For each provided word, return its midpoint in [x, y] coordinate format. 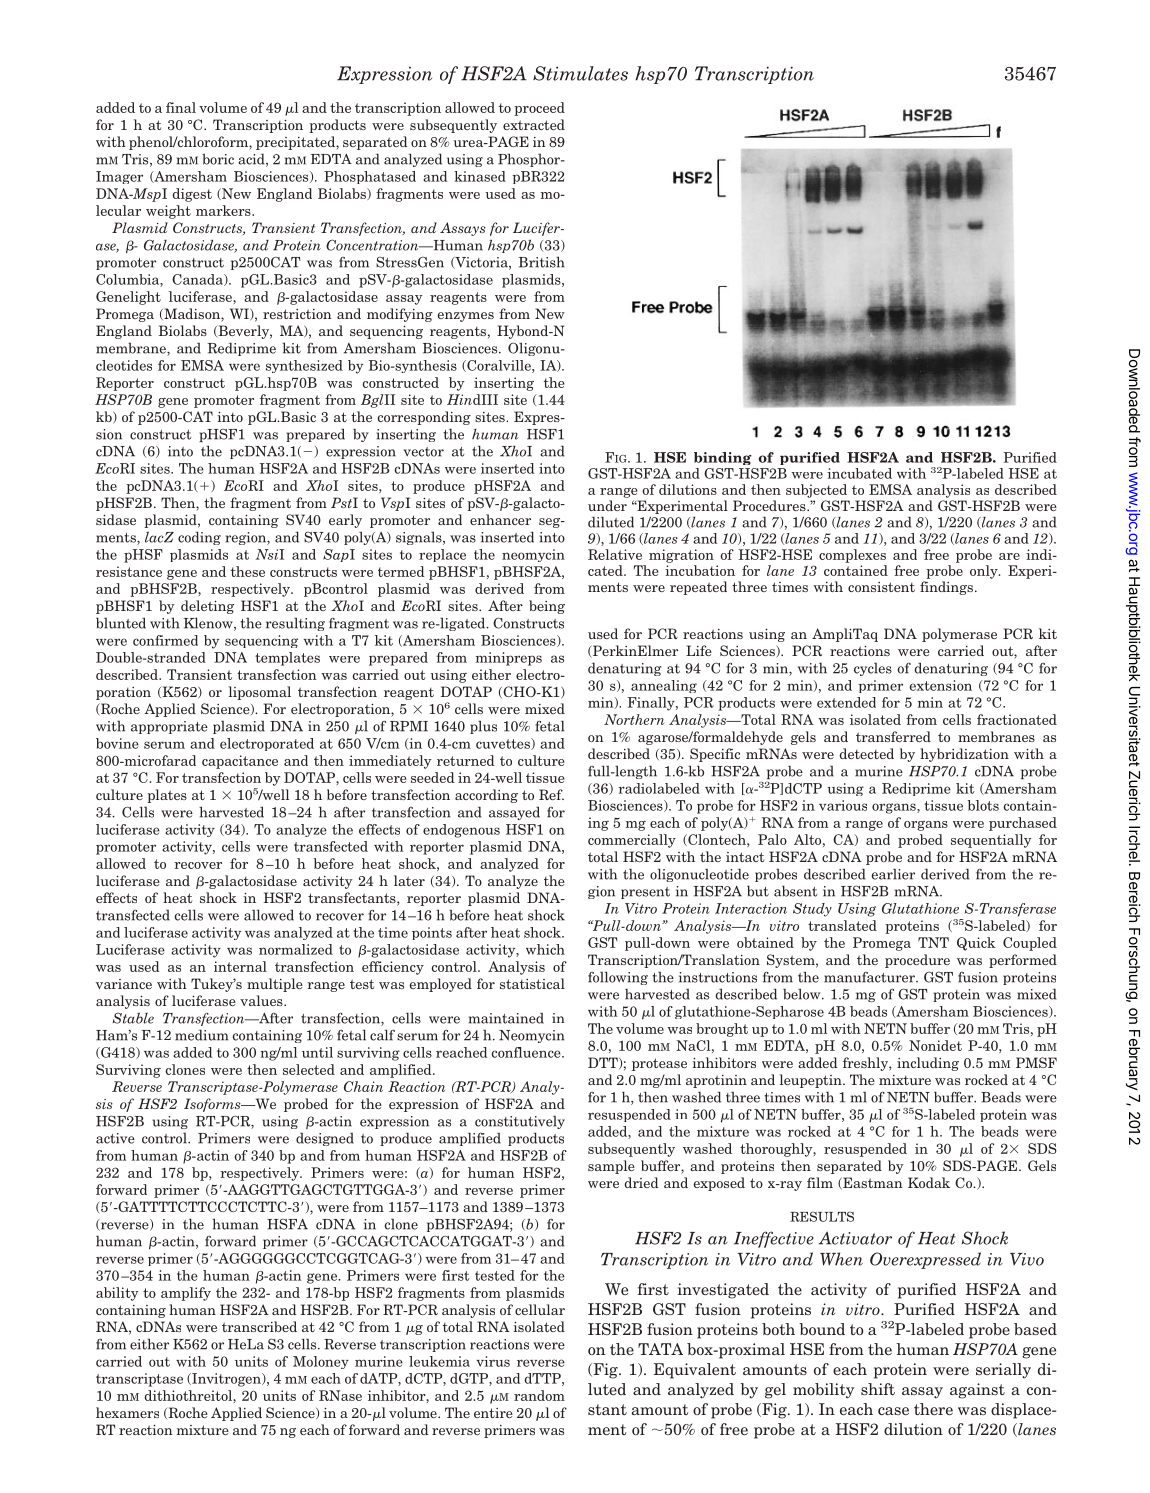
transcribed [259, 1326]
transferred [893, 736]
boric [218, 159]
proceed [539, 109]
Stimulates [580, 73]
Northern [634, 719]
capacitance [240, 762]
